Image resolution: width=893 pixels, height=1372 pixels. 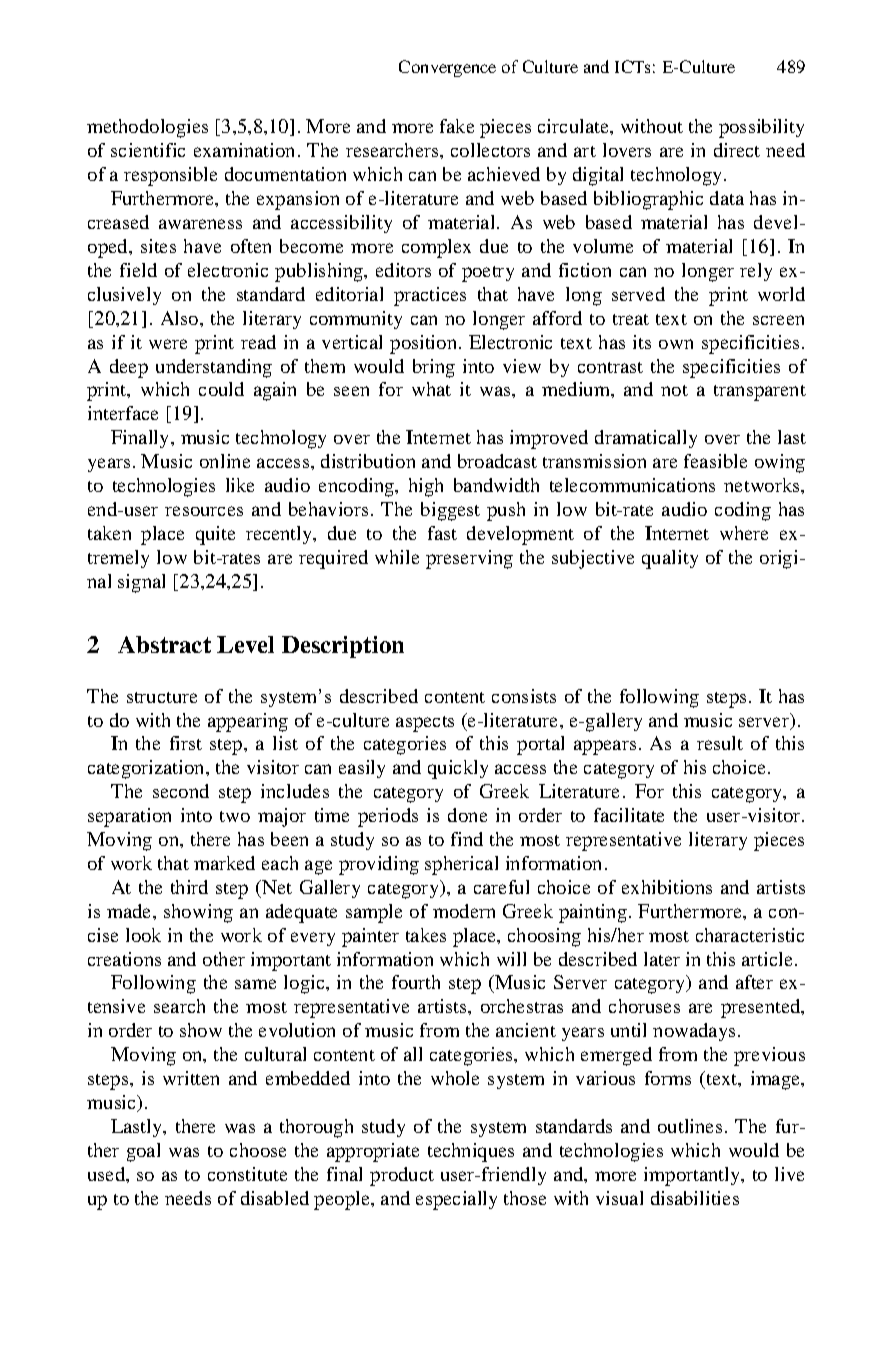 I want to click on first, so click(x=186, y=743).
